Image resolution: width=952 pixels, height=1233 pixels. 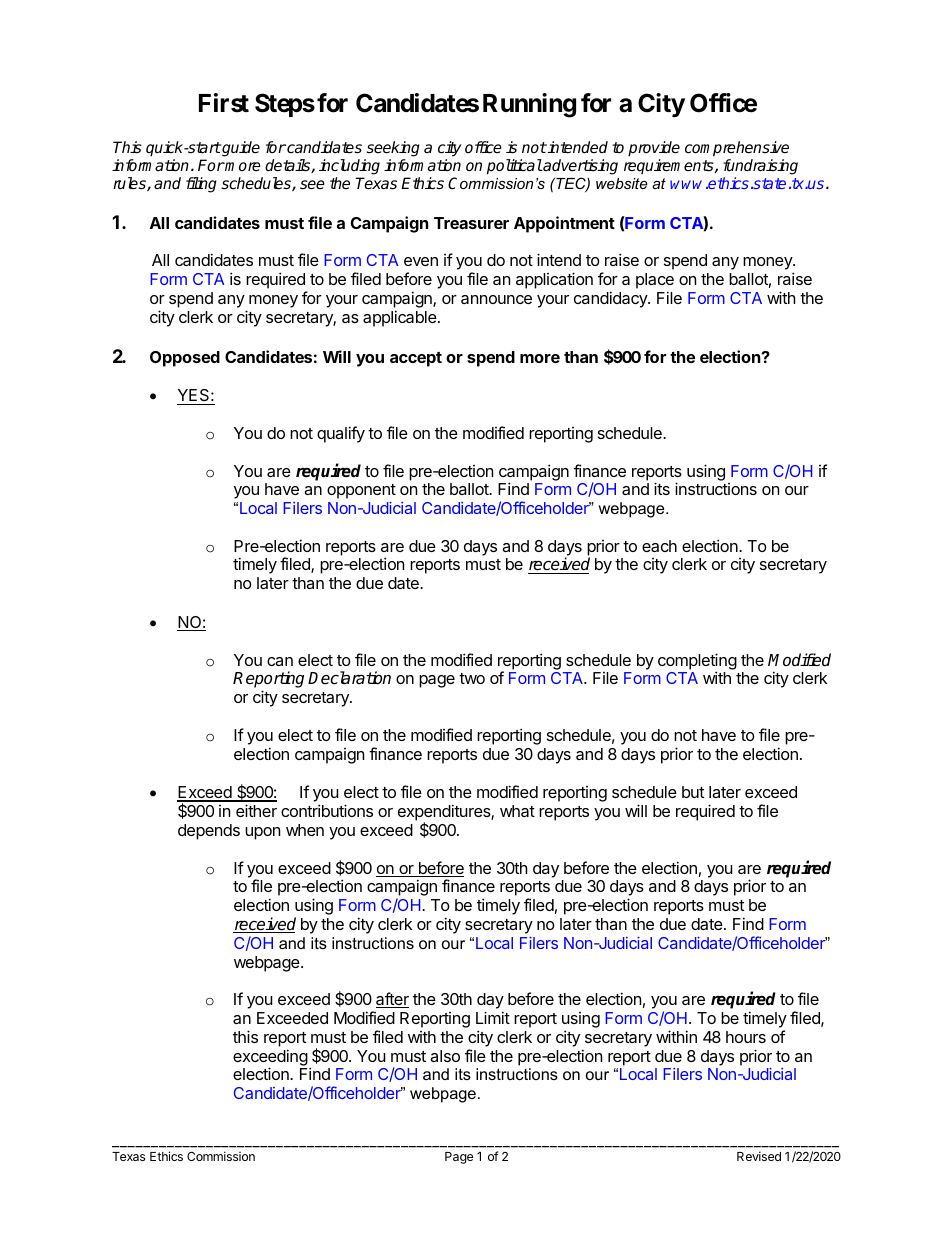 What do you see at coordinates (185, 359) in the screenshot?
I see `Opposed` at bounding box center [185, 359].
